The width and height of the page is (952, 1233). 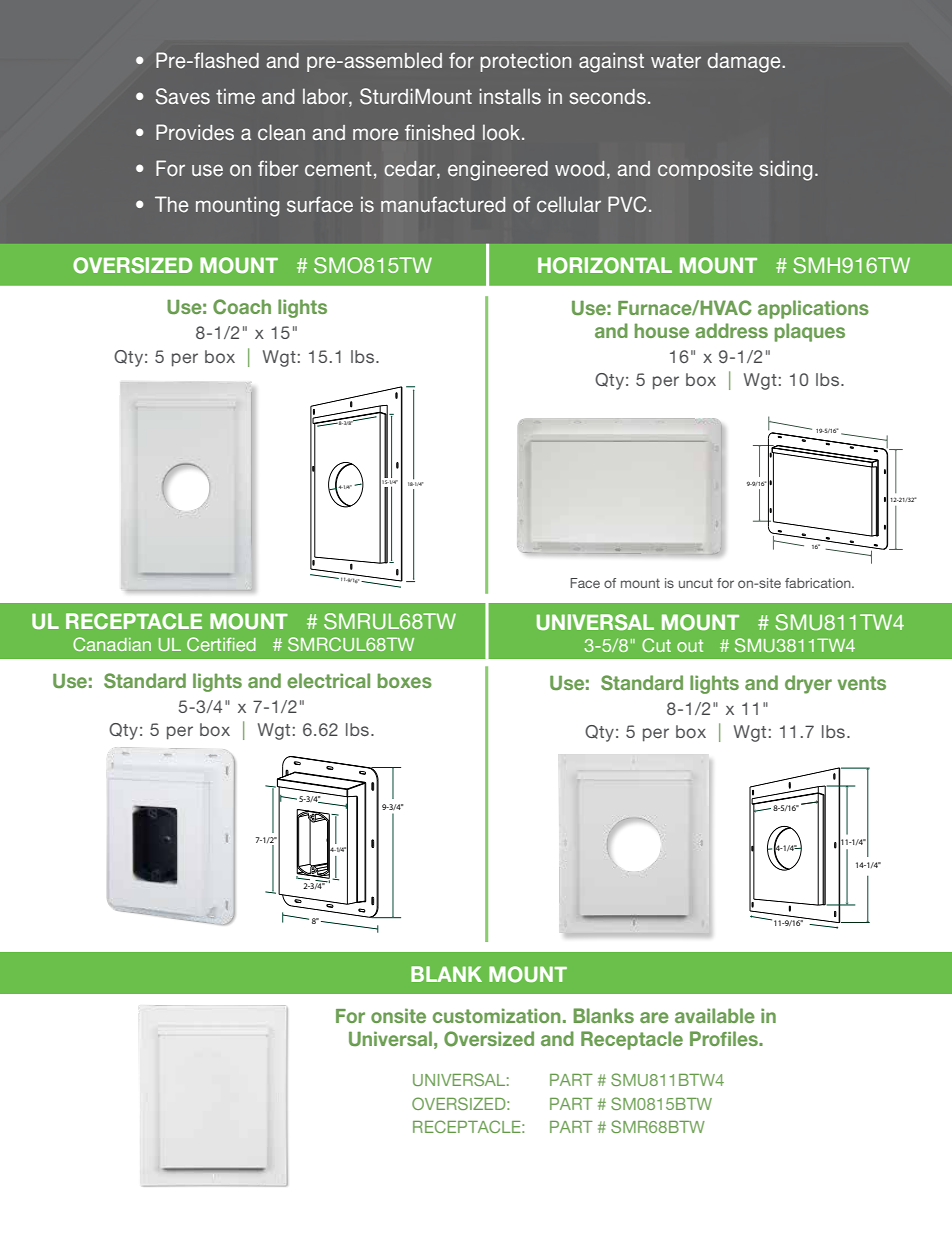 I want to click on Saves, so click(x=183, y=96).
